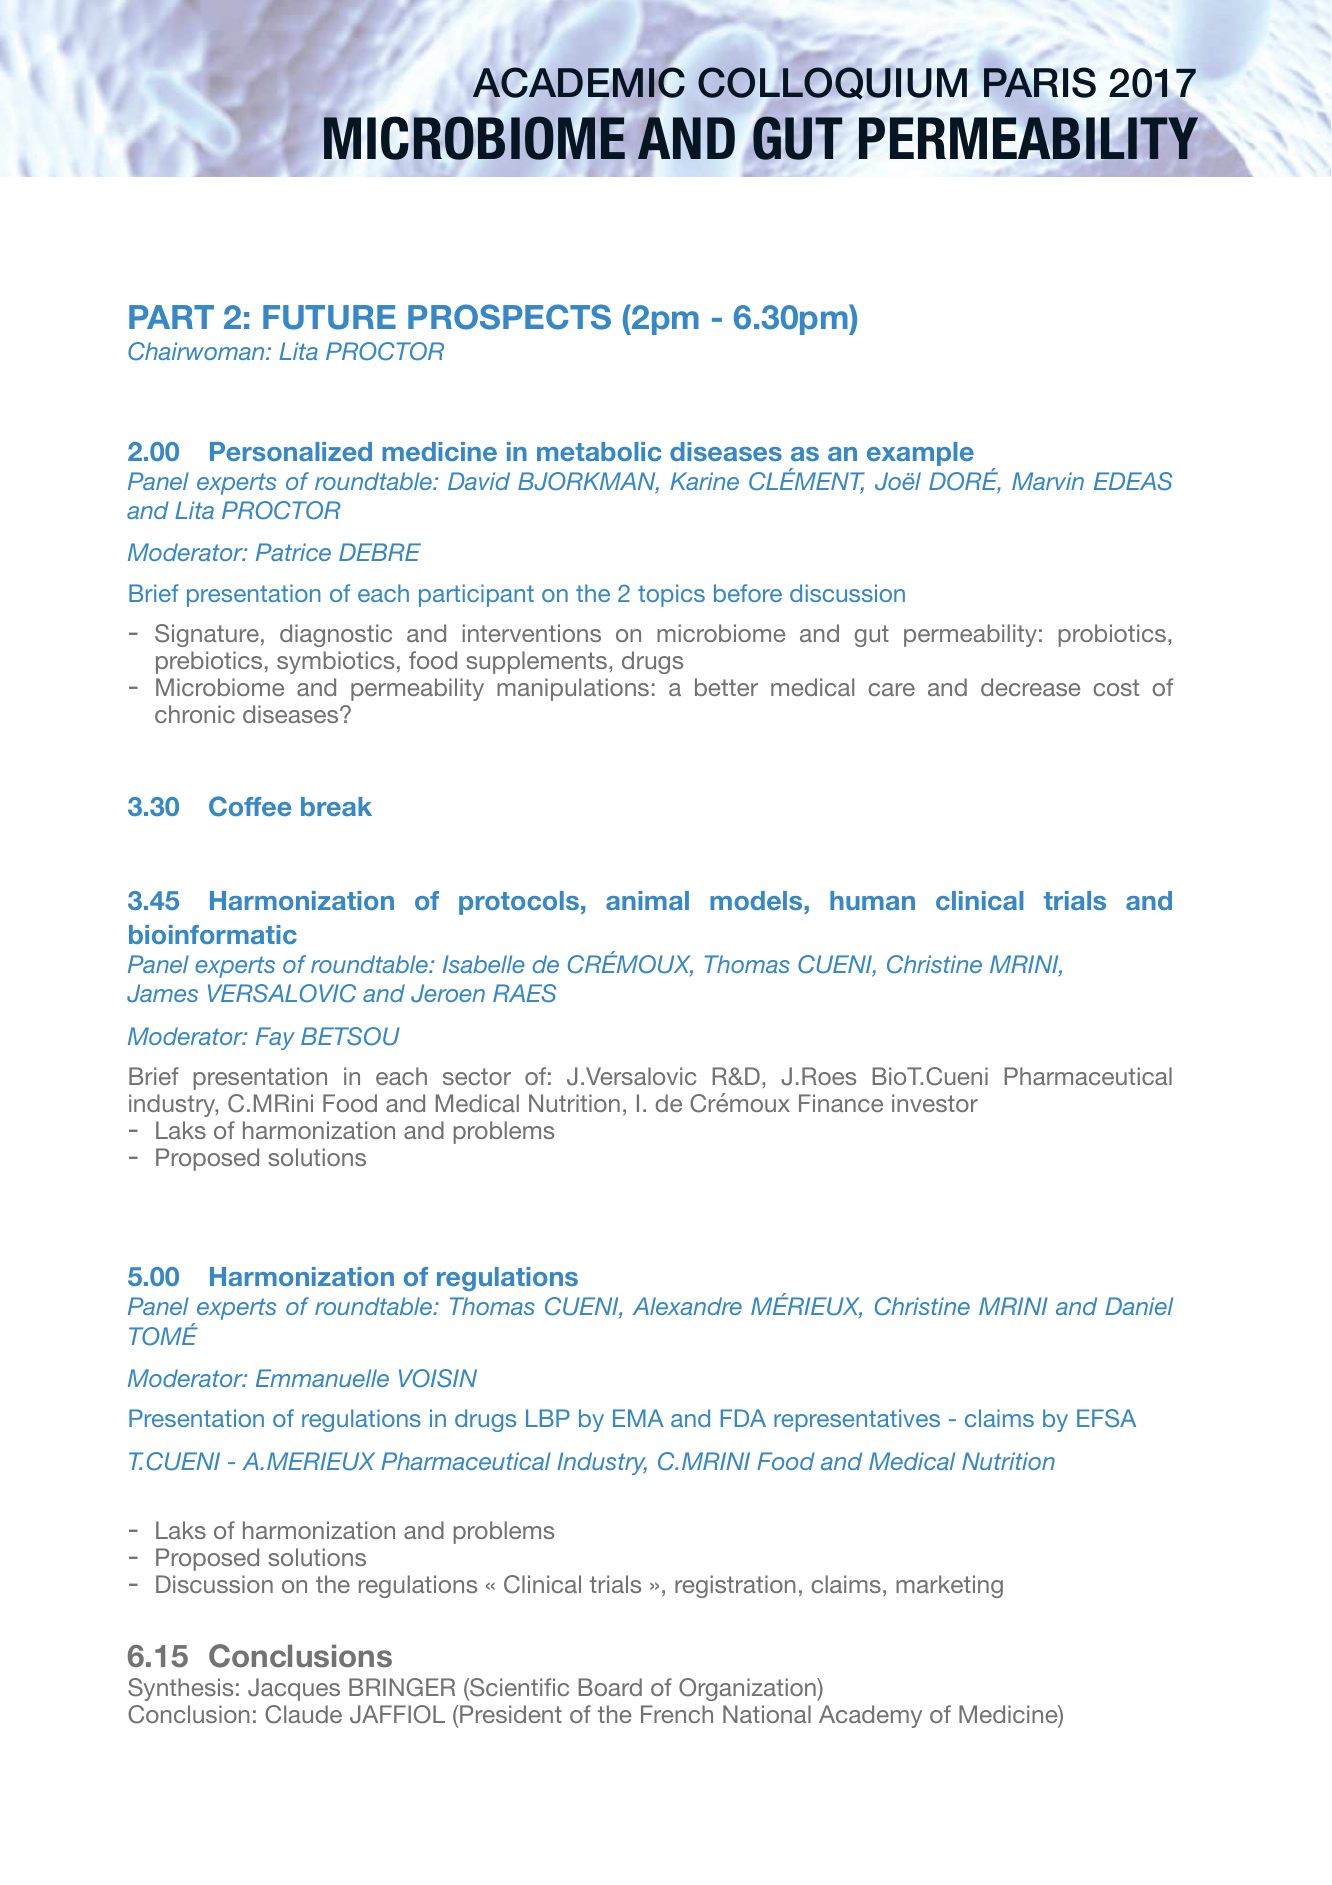  I want to click on Marvin, so click(1048, 481).
